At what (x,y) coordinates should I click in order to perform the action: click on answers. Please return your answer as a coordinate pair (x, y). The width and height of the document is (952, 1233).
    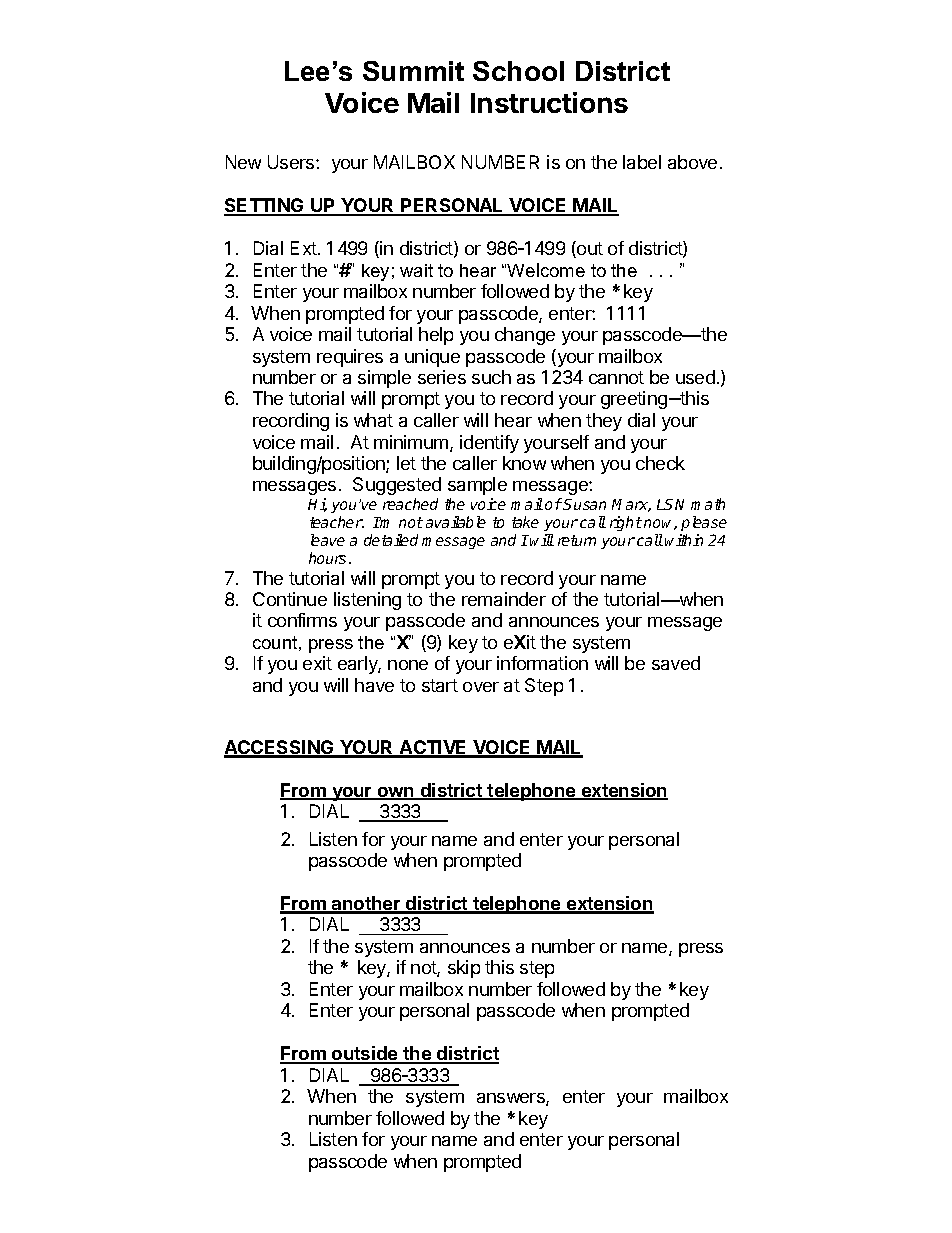
    Looking at the image, I should click on (512, 1099).
